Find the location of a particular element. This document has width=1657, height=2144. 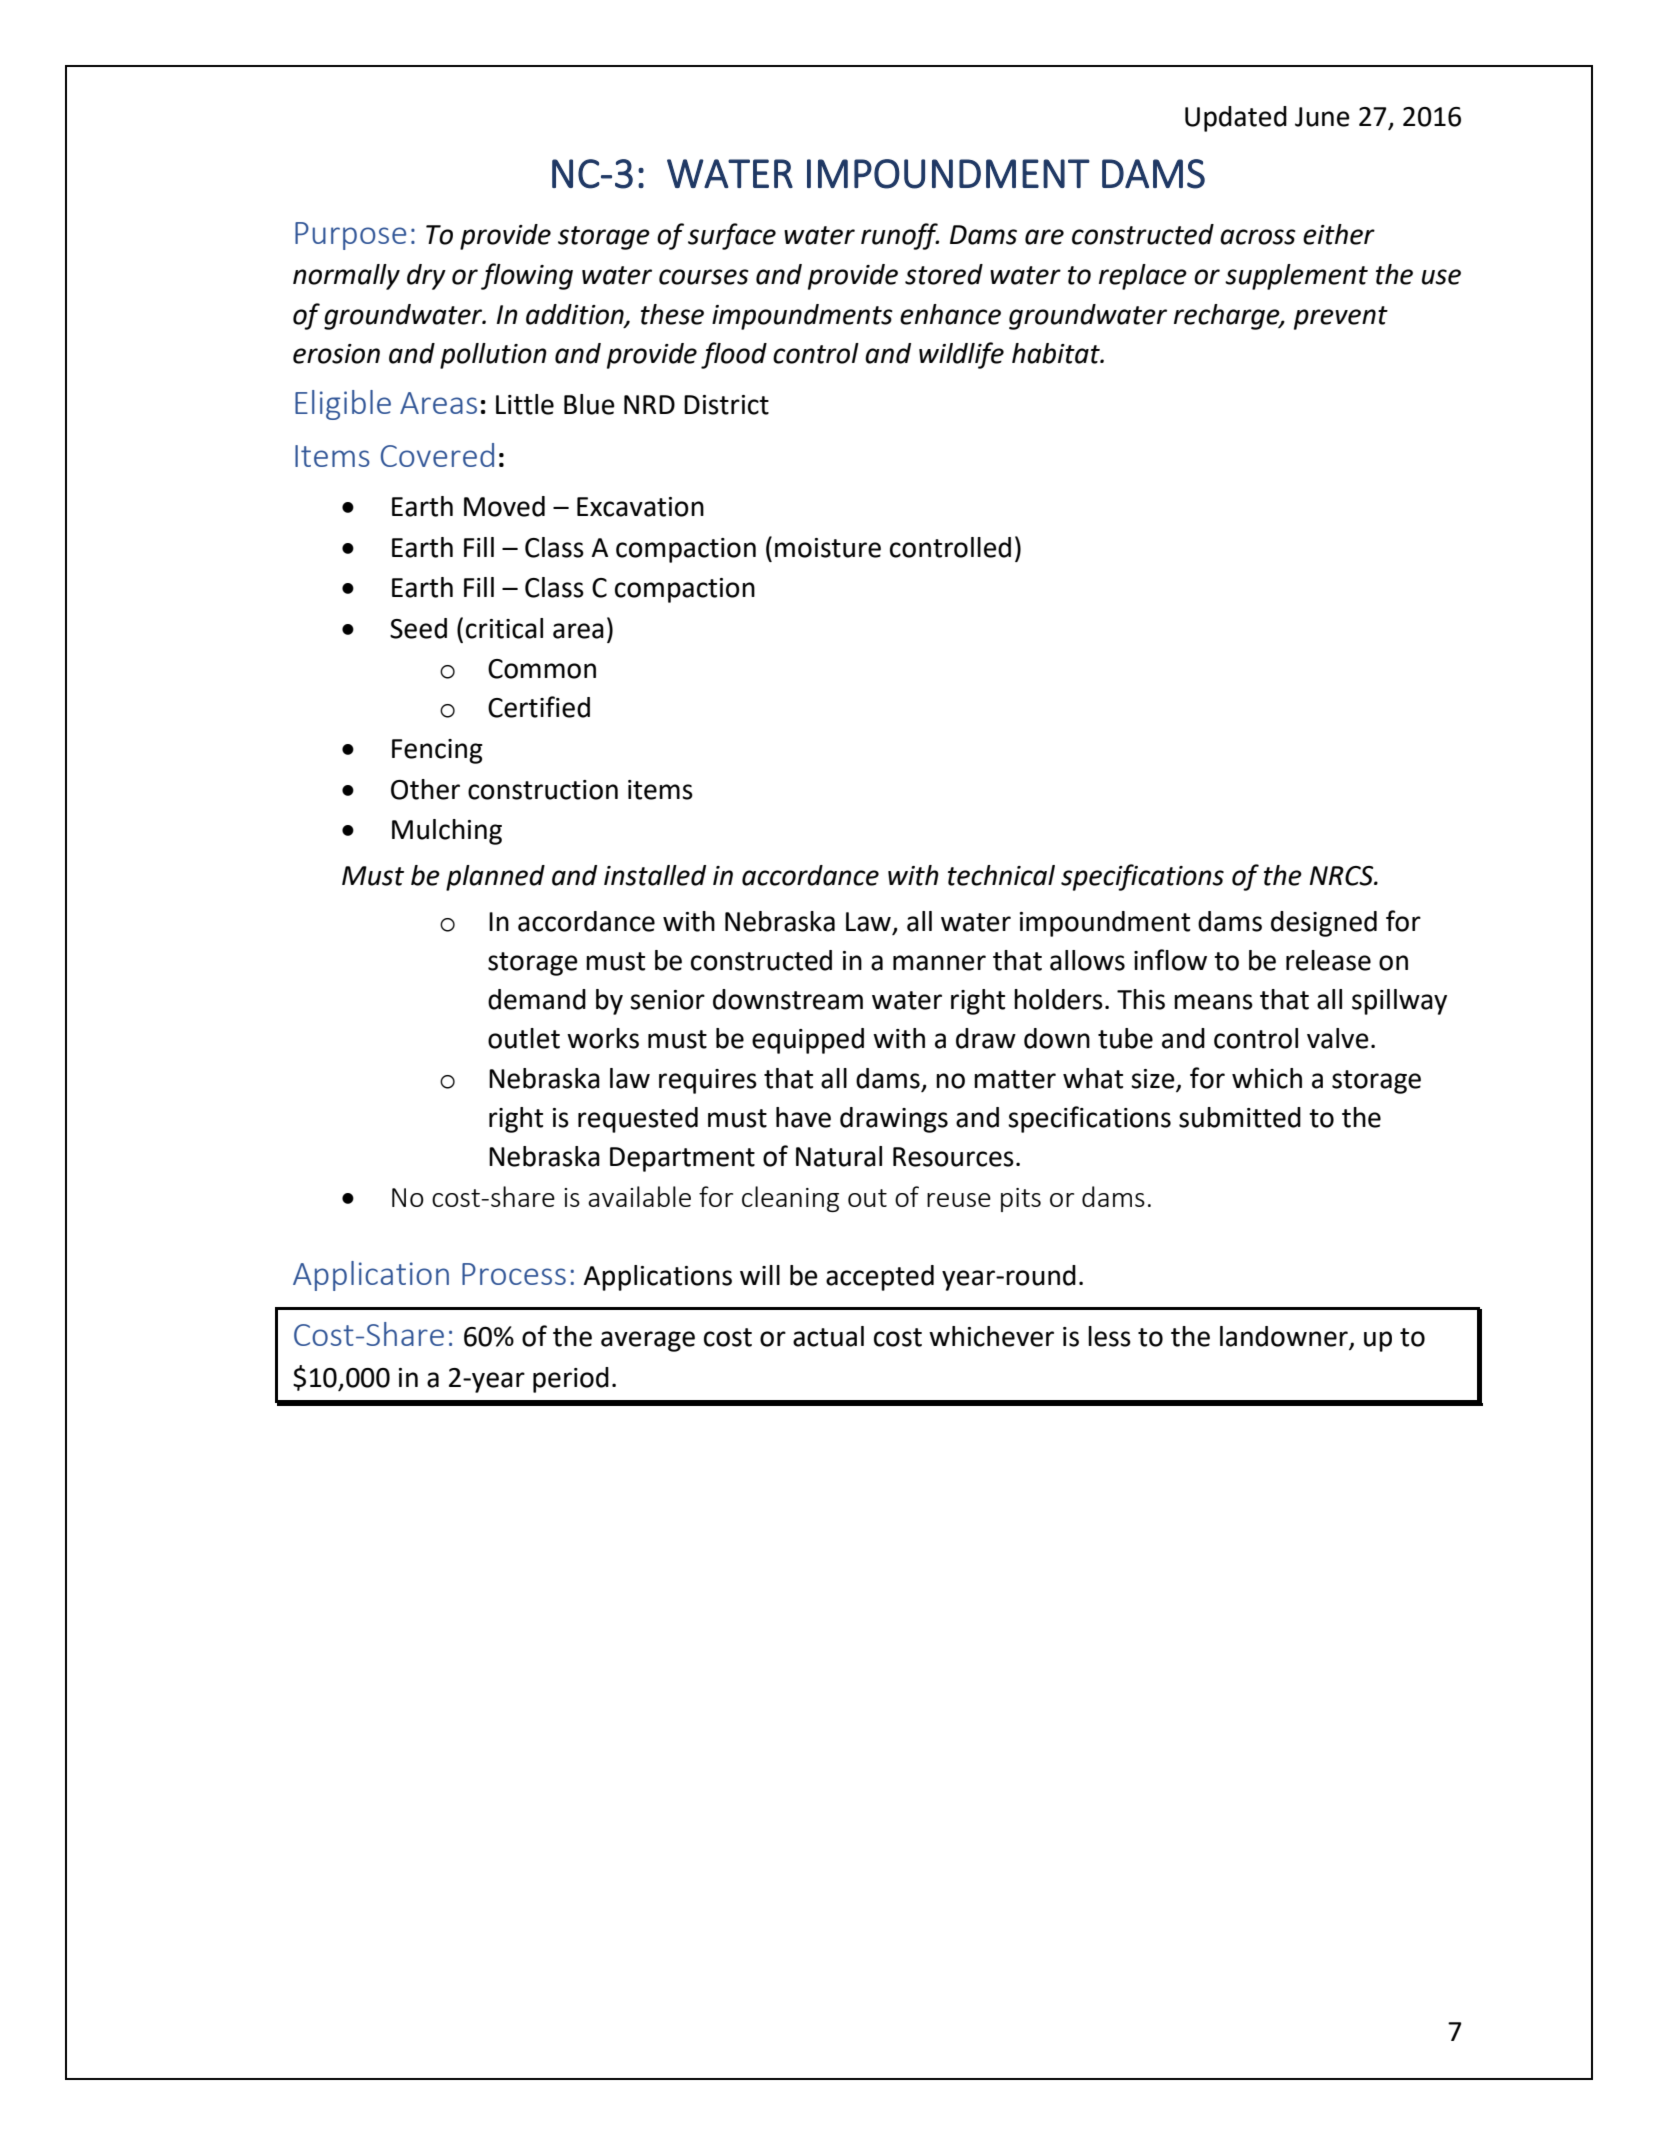

Fencing is located at coordinates (437, 751).
